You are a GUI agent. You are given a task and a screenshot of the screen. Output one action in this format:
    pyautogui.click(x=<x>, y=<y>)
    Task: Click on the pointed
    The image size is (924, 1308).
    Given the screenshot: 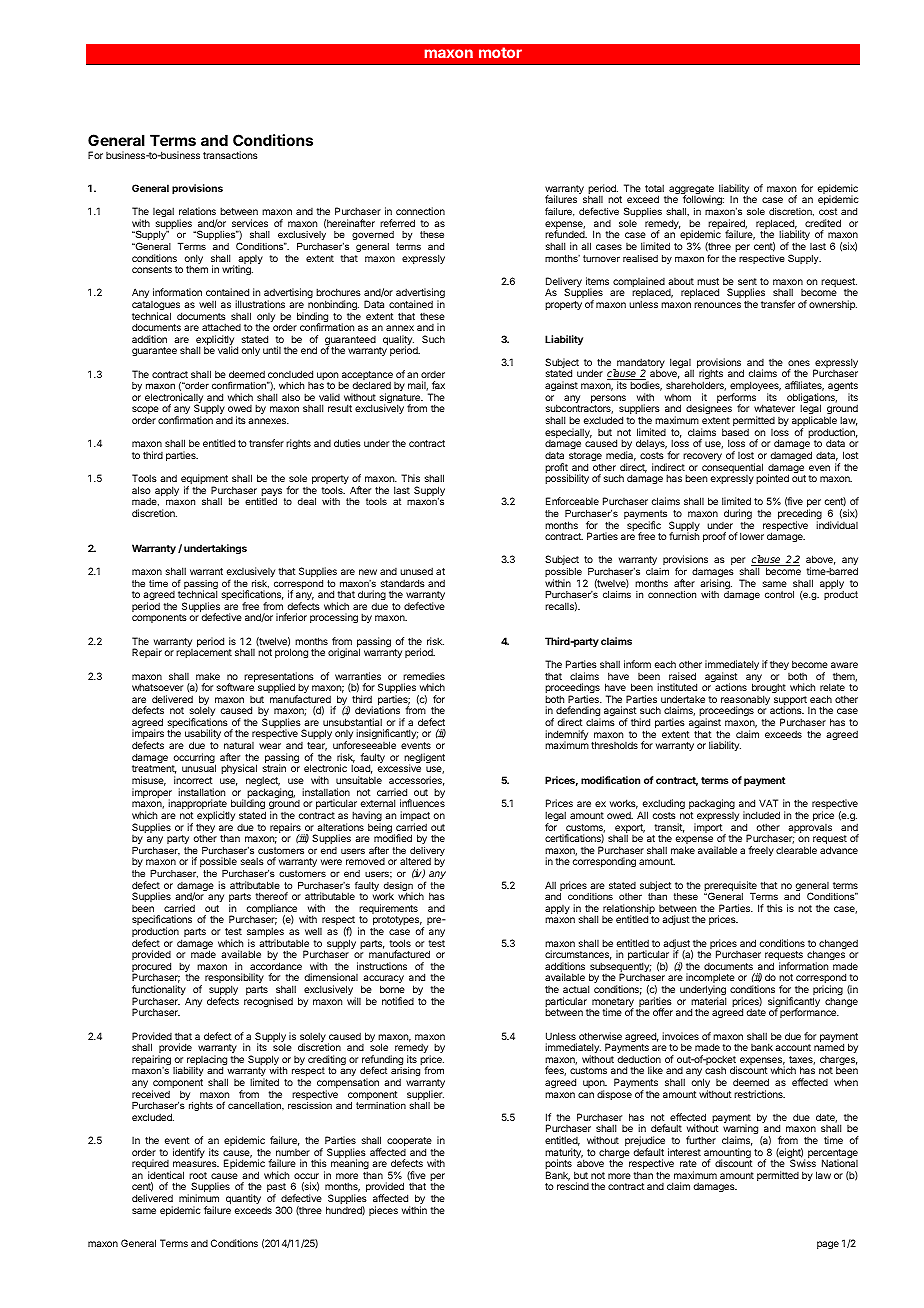 What is the action you would take?
    pyautogui.click(x=772, y=479)
